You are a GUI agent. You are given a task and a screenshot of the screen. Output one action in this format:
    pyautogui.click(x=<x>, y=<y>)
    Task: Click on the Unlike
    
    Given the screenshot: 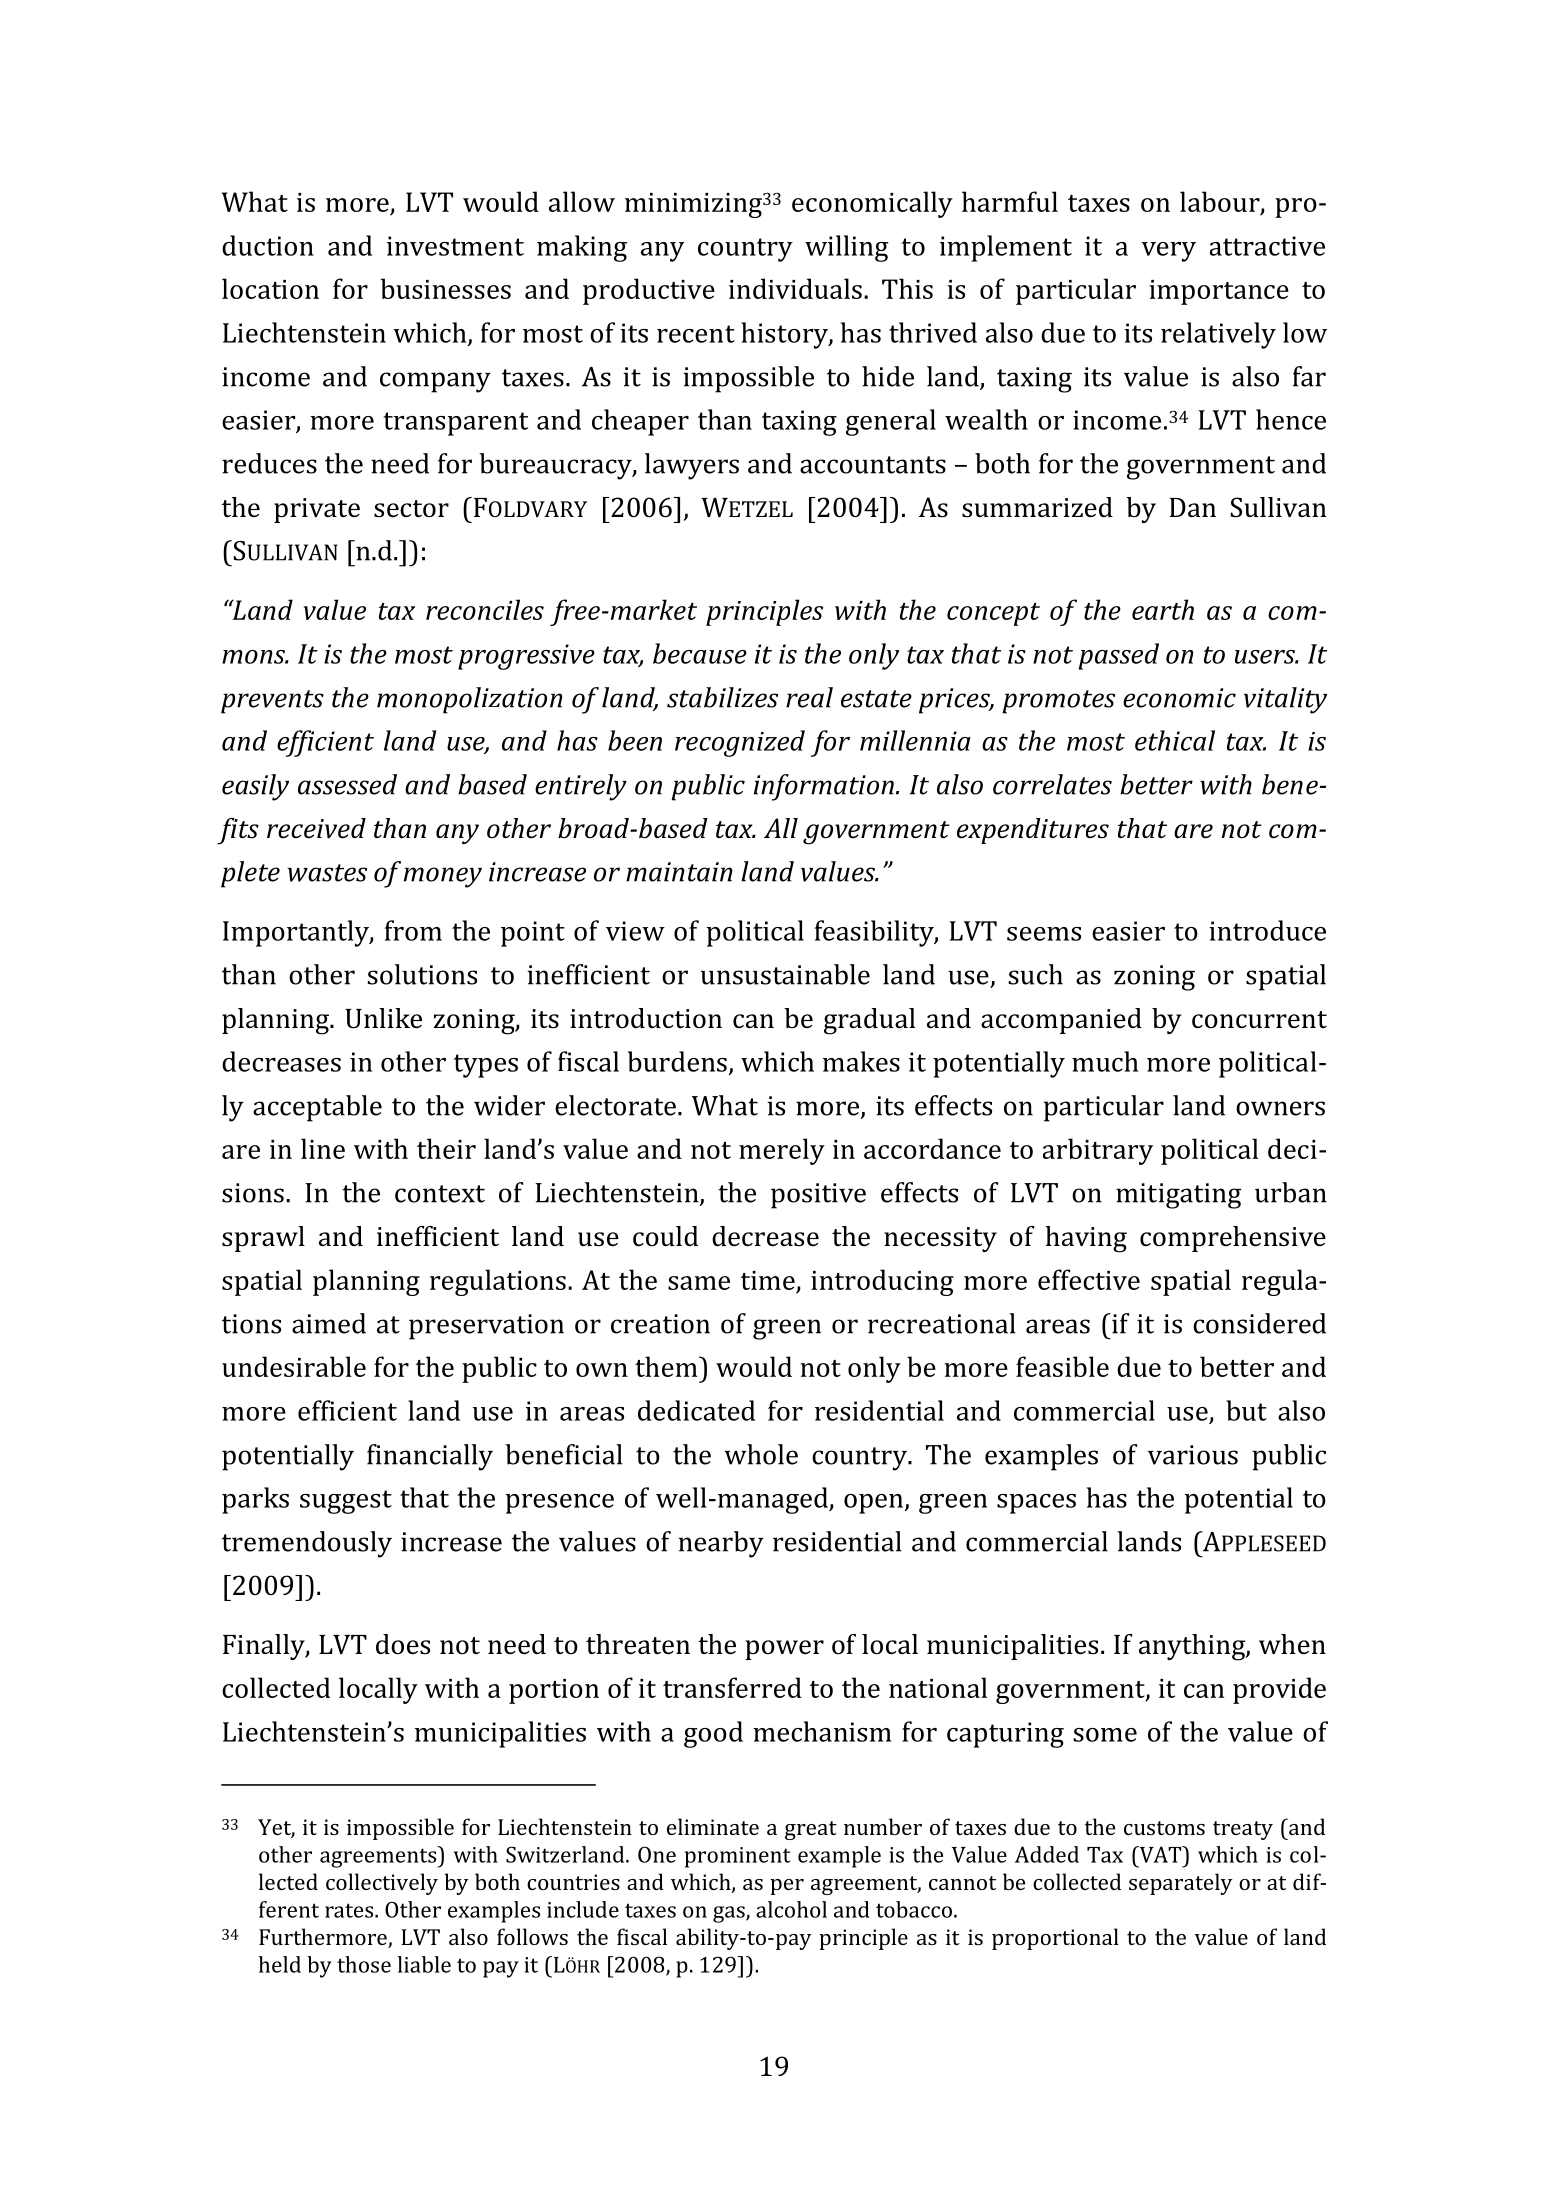 What is the action you would take?
    pyautogui.click(x=383, y=1018)
